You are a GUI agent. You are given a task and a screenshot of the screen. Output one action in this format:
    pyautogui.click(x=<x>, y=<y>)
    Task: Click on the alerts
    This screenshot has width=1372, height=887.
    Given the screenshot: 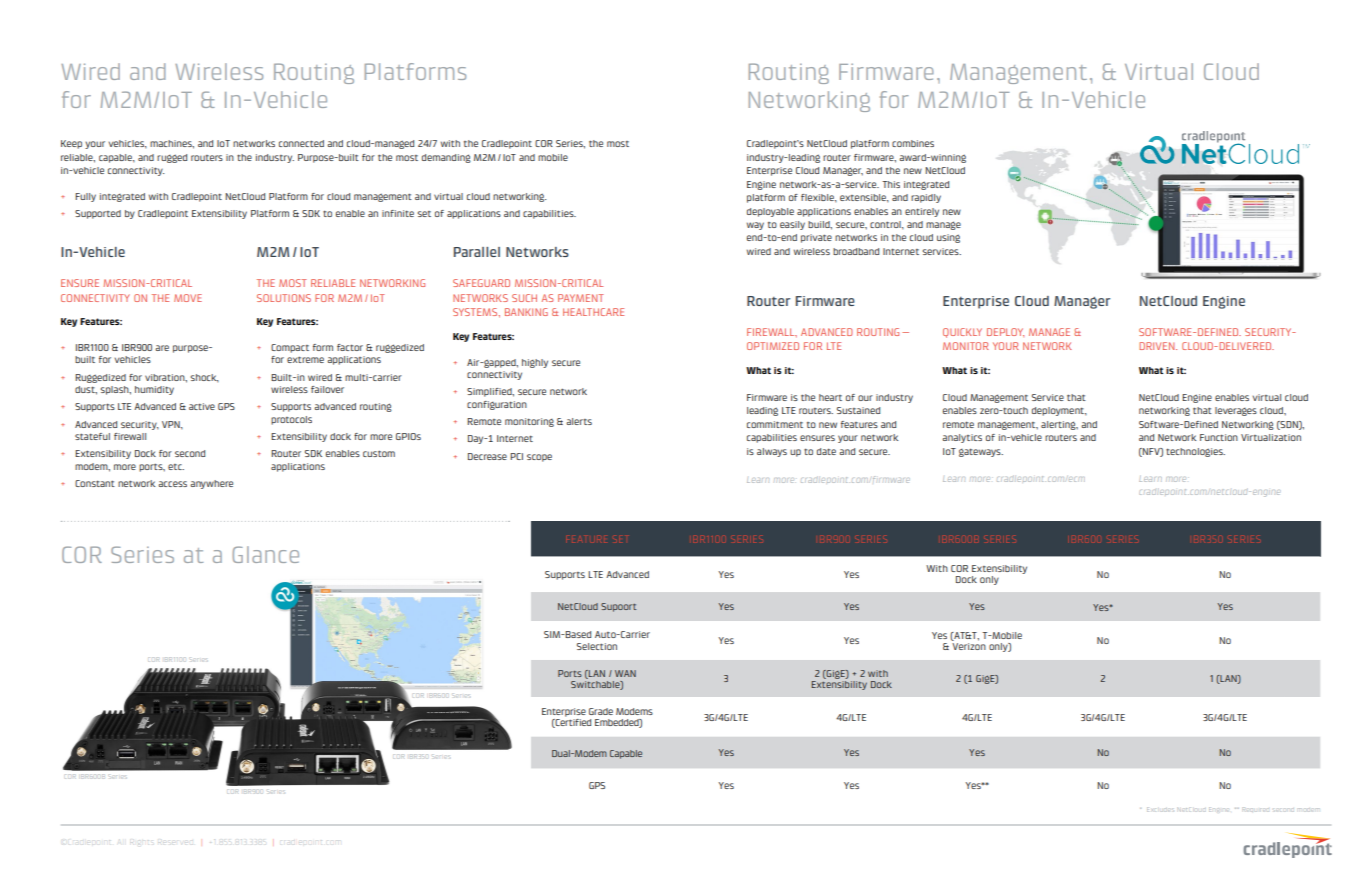 What is the action you would take?
    pyautogui.click(x=579, y=421)
